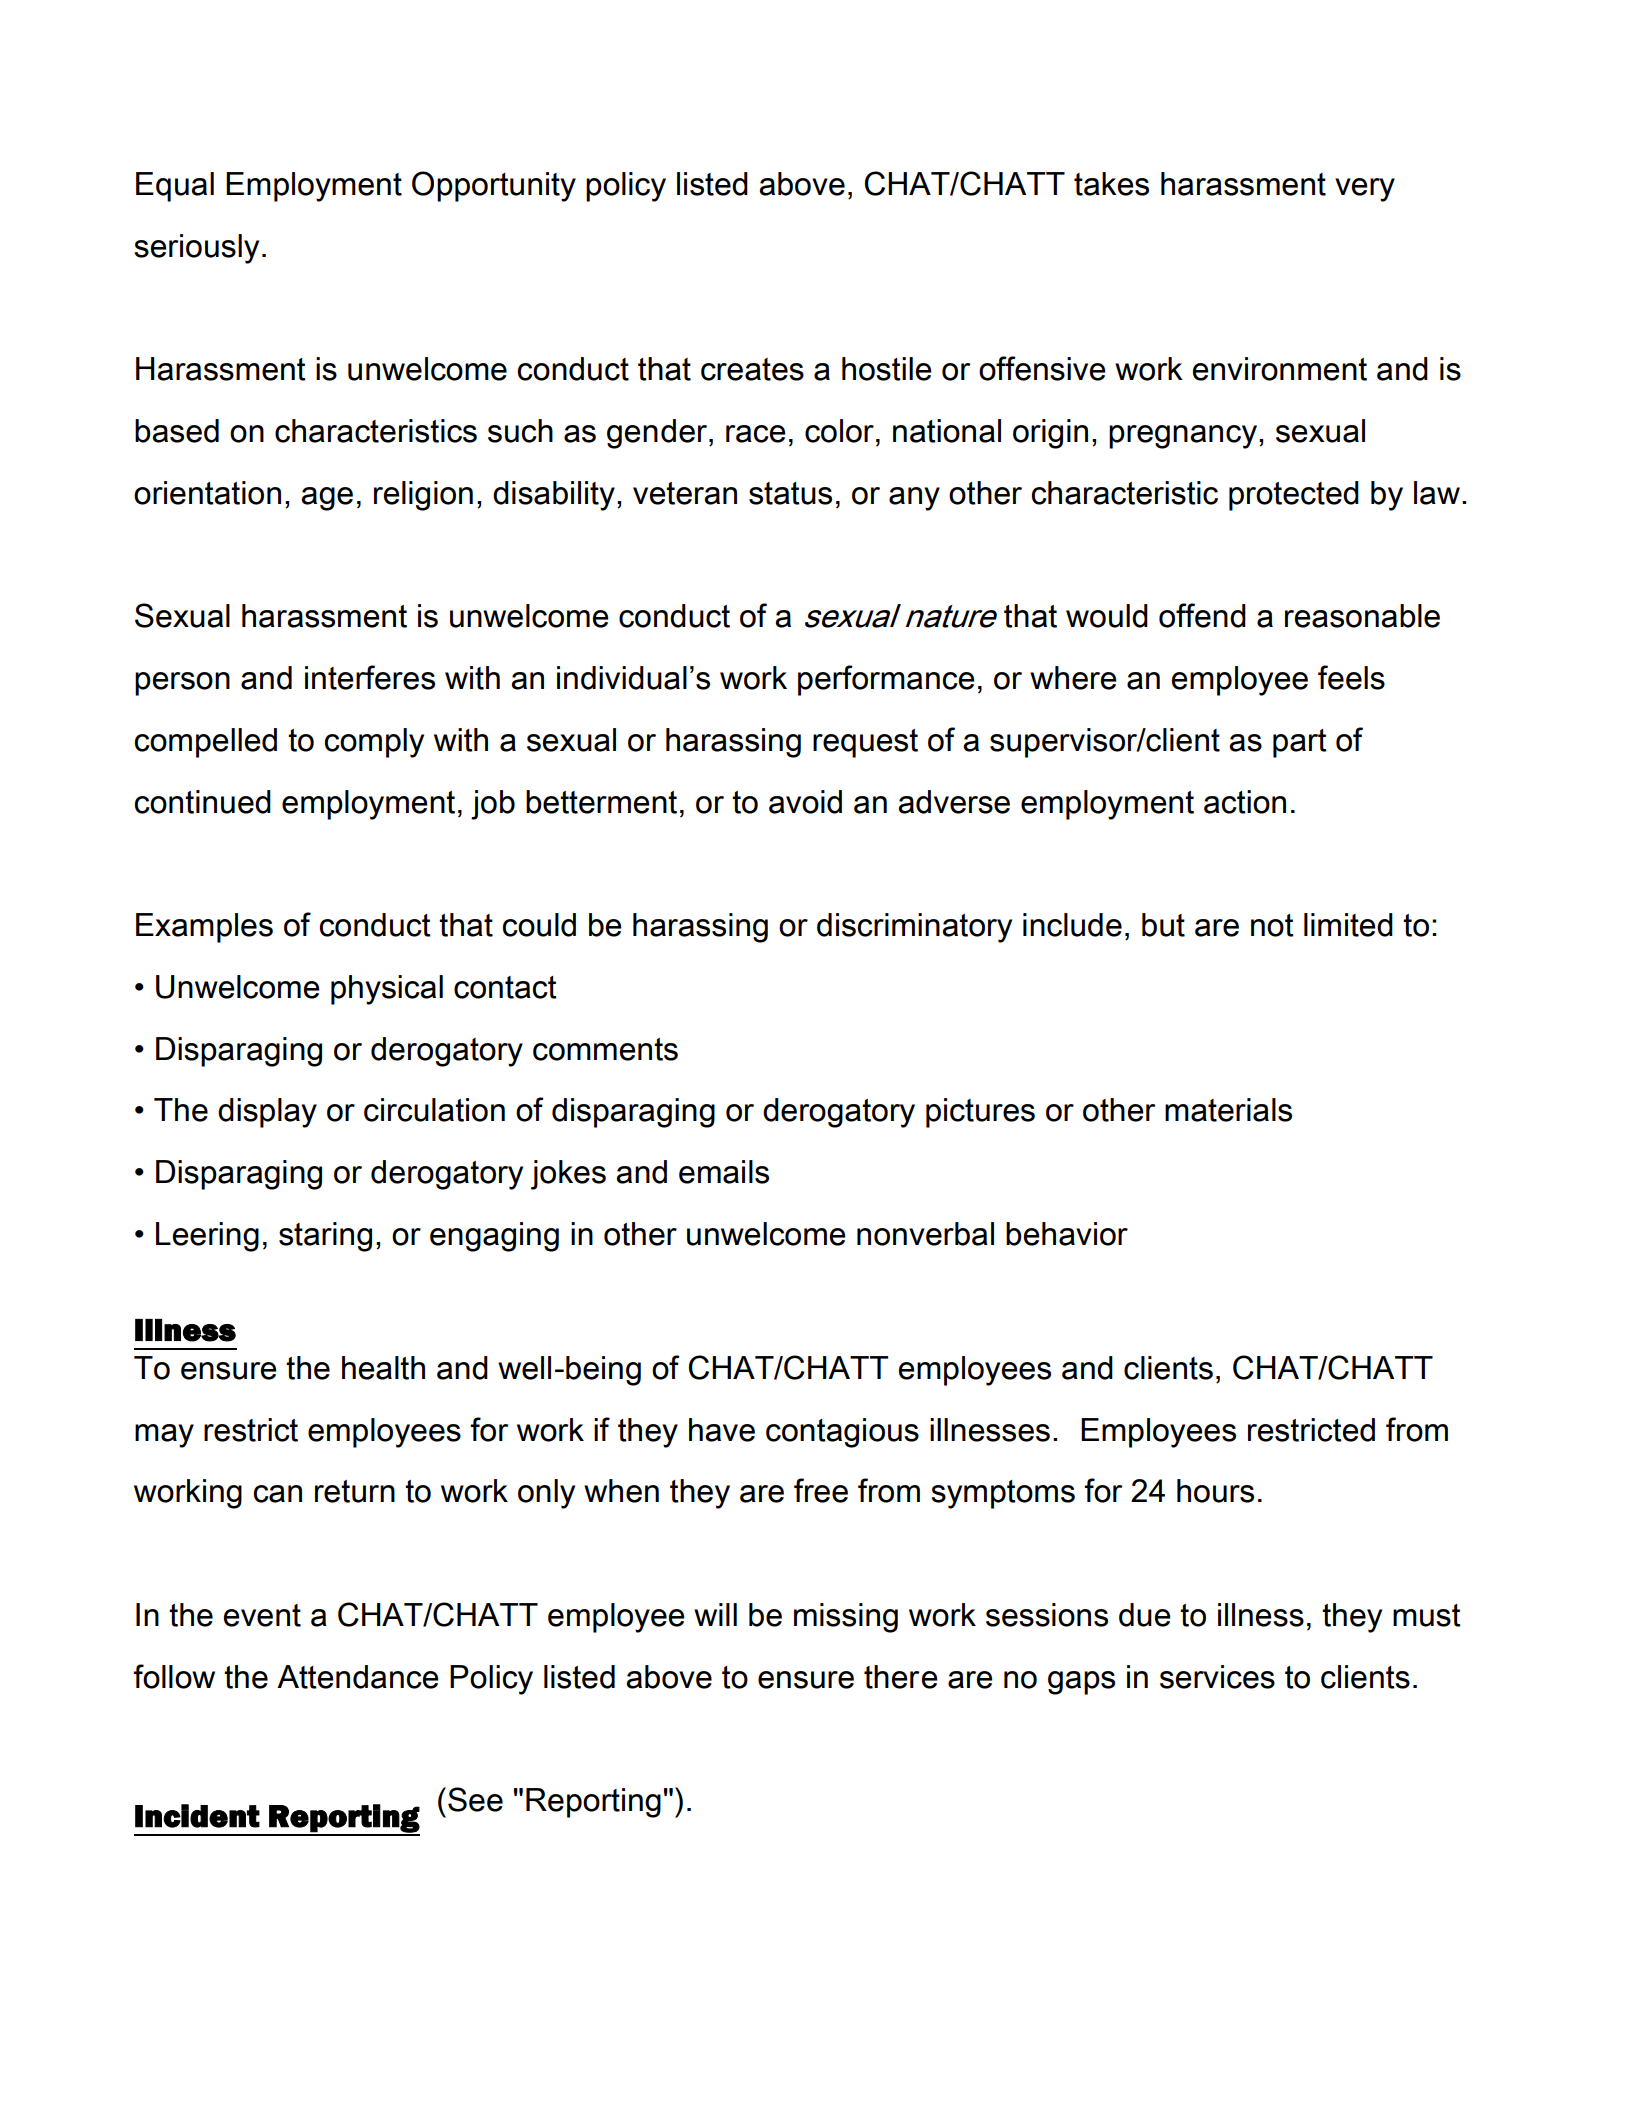 The height and width of the page is (2104, 1626). I want to click on reasonable, so click(1362, 616).
